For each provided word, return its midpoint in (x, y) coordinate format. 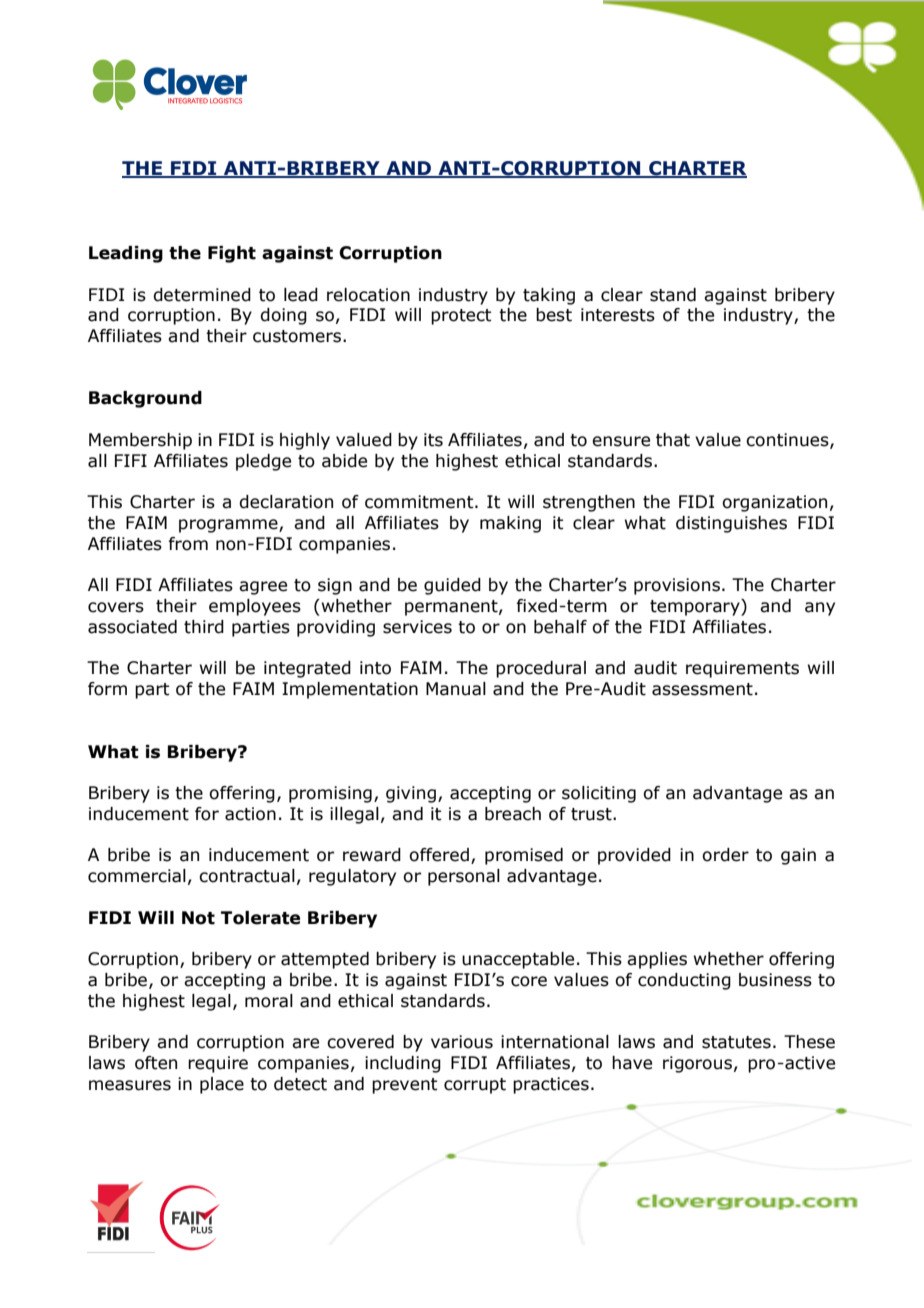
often (156, 1063)
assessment (702, 689)
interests (618, 315)
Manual (456, 689)
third (204, 627)
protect (461, 317)
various (462, 1042)
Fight (232, 254)
